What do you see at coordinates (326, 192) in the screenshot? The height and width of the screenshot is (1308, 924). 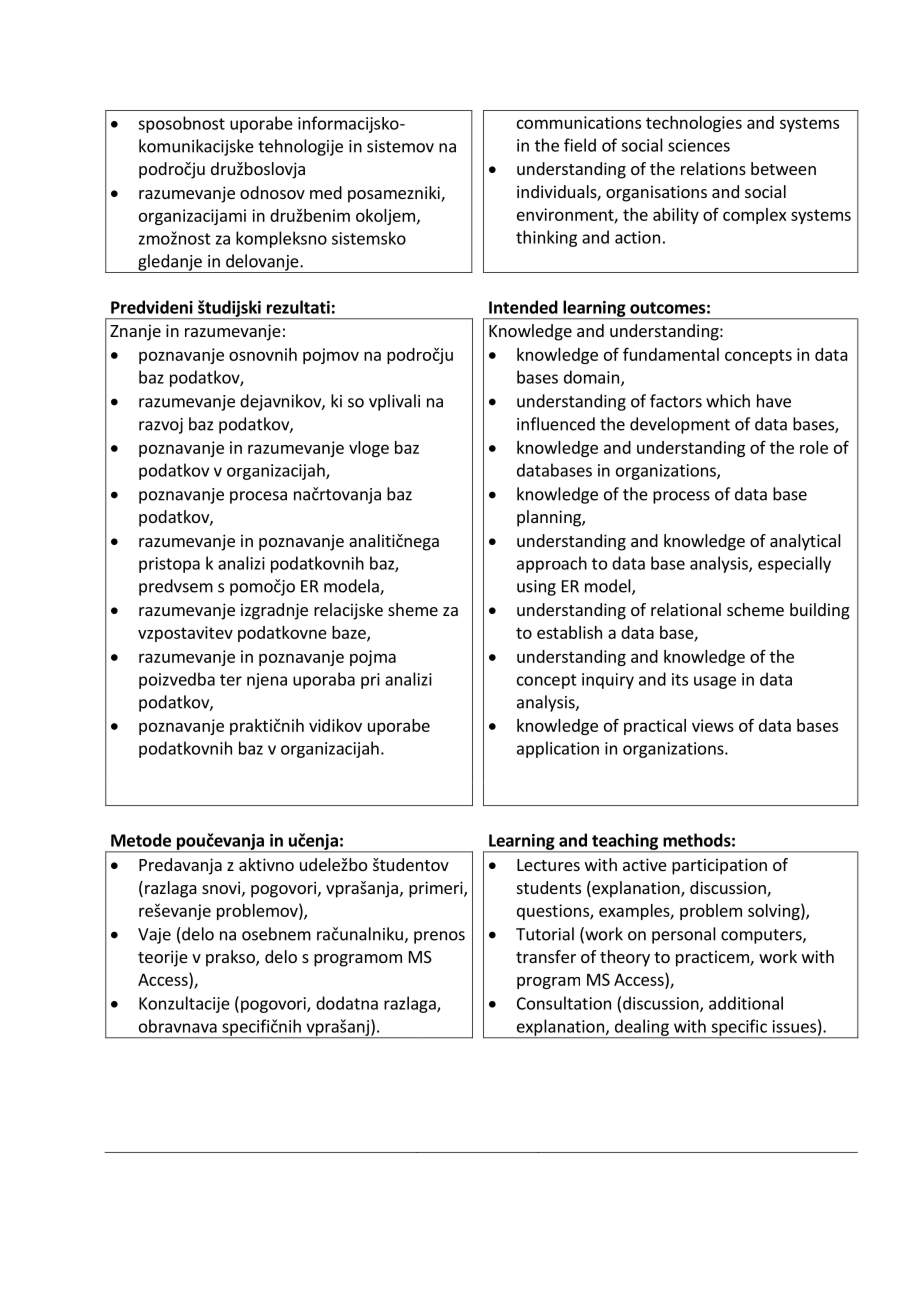 I see `med` at bounding box center [326, 192].
